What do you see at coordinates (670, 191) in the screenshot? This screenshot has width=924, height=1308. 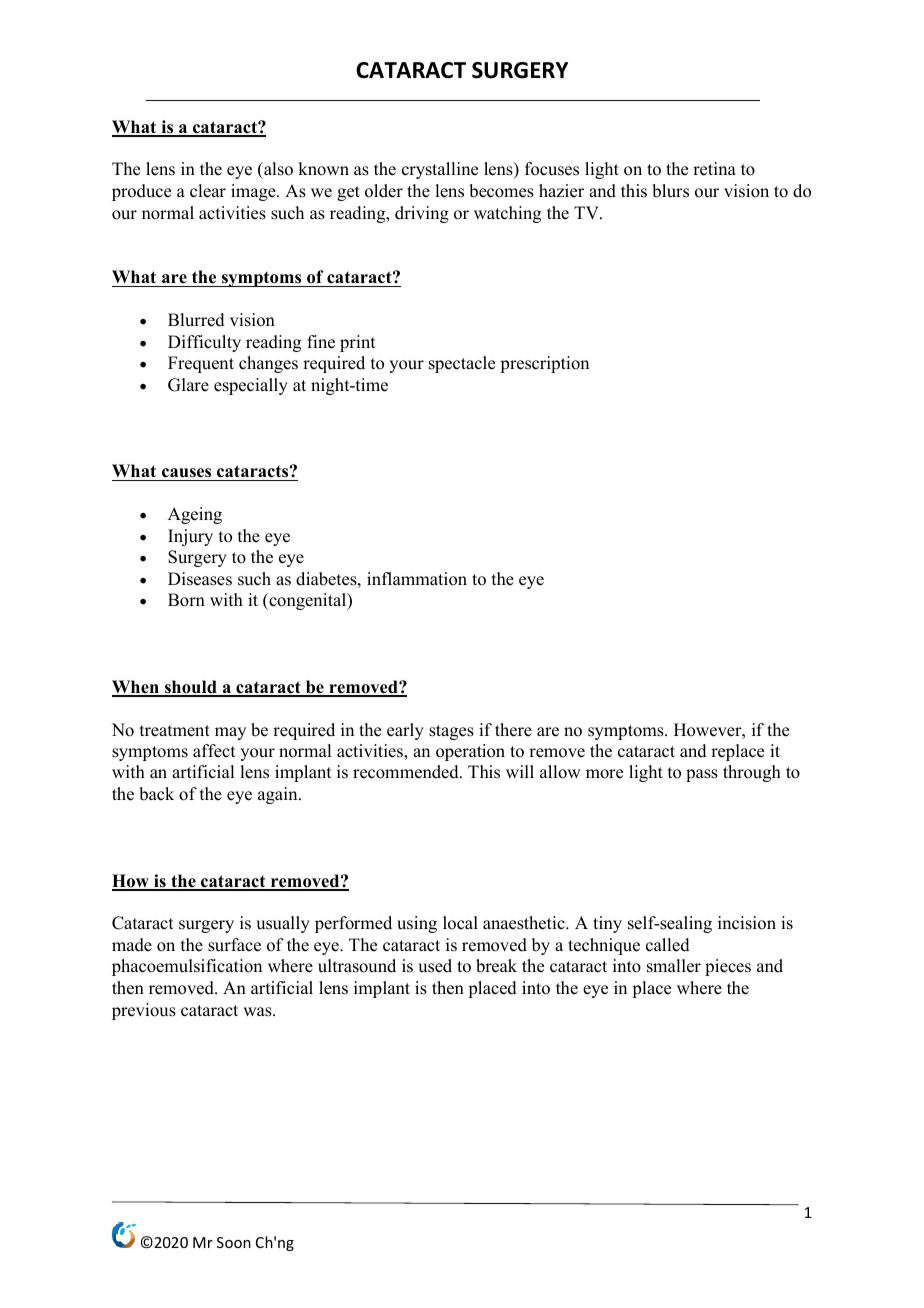 I see `blurs` at bounding box center [670, 191].
